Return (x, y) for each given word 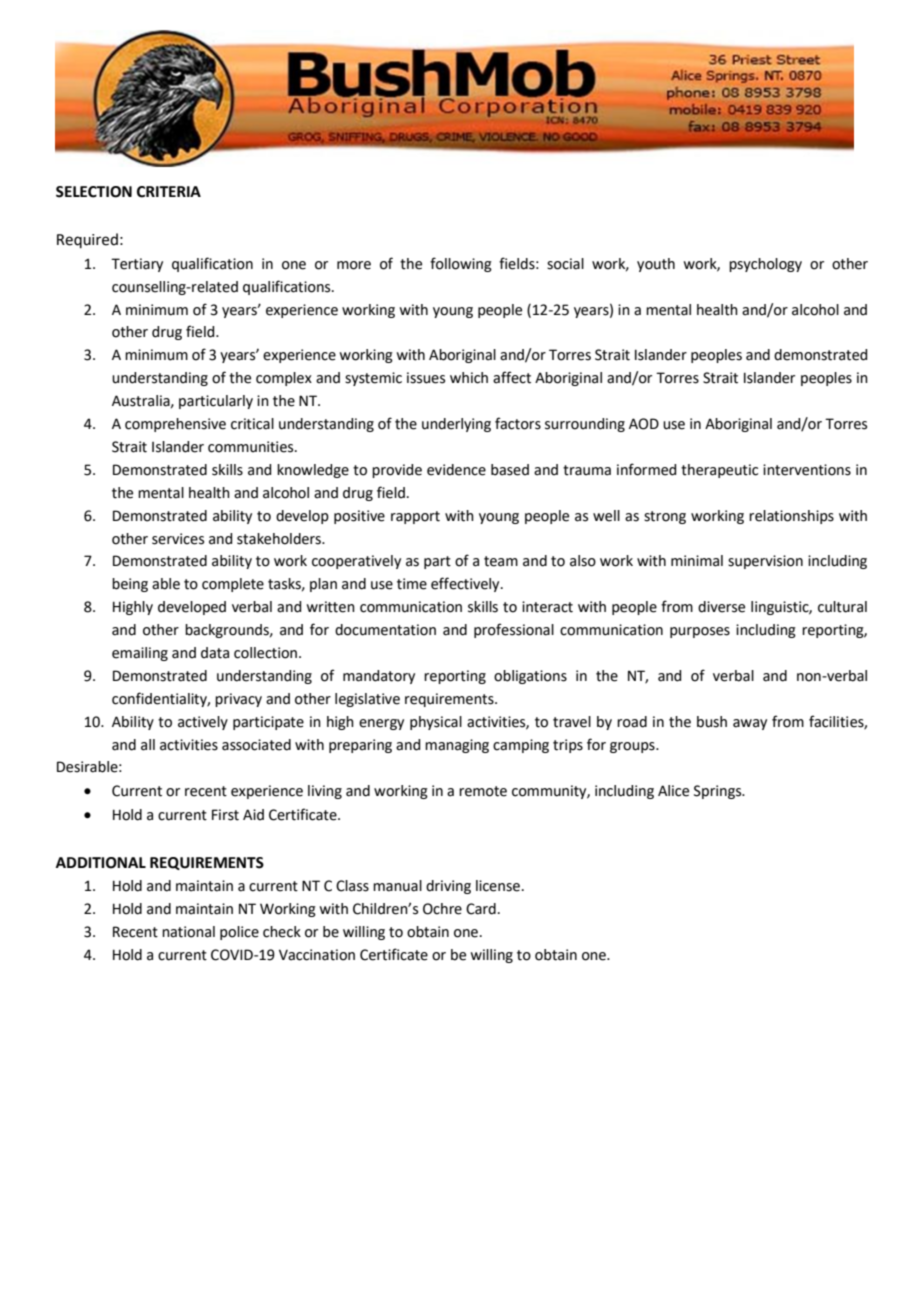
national (188, 932)
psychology (765, 265)
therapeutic (719, 471)
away (750, 724)
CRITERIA (169, 192)
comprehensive (175, 425)
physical (436, 723)
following (461, 264)
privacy (238, 700)
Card (481, 909)
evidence (456, 470)
